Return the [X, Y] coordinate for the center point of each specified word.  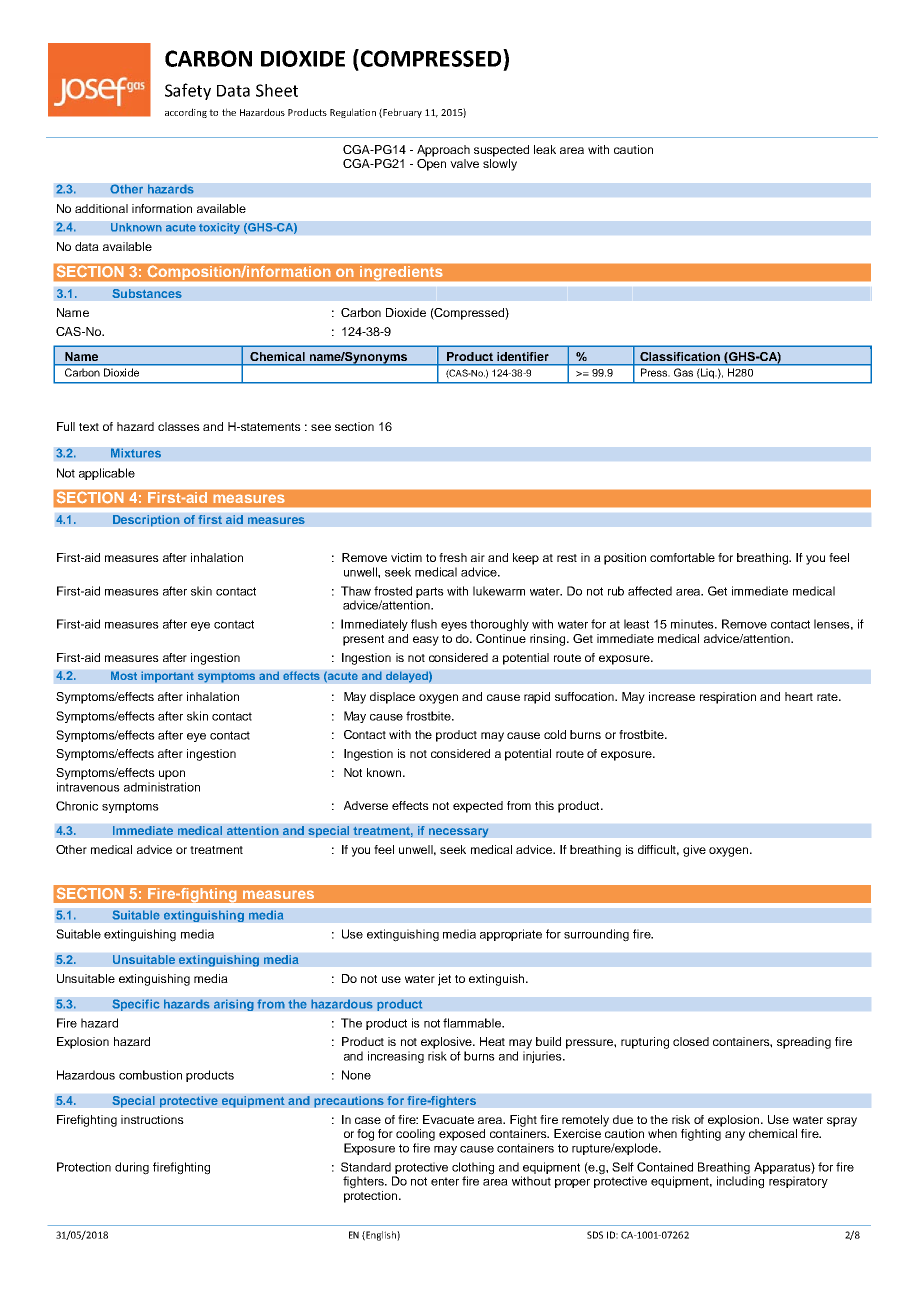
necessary [458, 833]
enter [445, 1181]
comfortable [682, 557]
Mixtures [136, 453]
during [132, 1168]
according [186, 113]
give [694, 851]
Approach [443, 151]
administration [162, 787]
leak [545, 149]
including [740, 1181]
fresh [453, 557]
